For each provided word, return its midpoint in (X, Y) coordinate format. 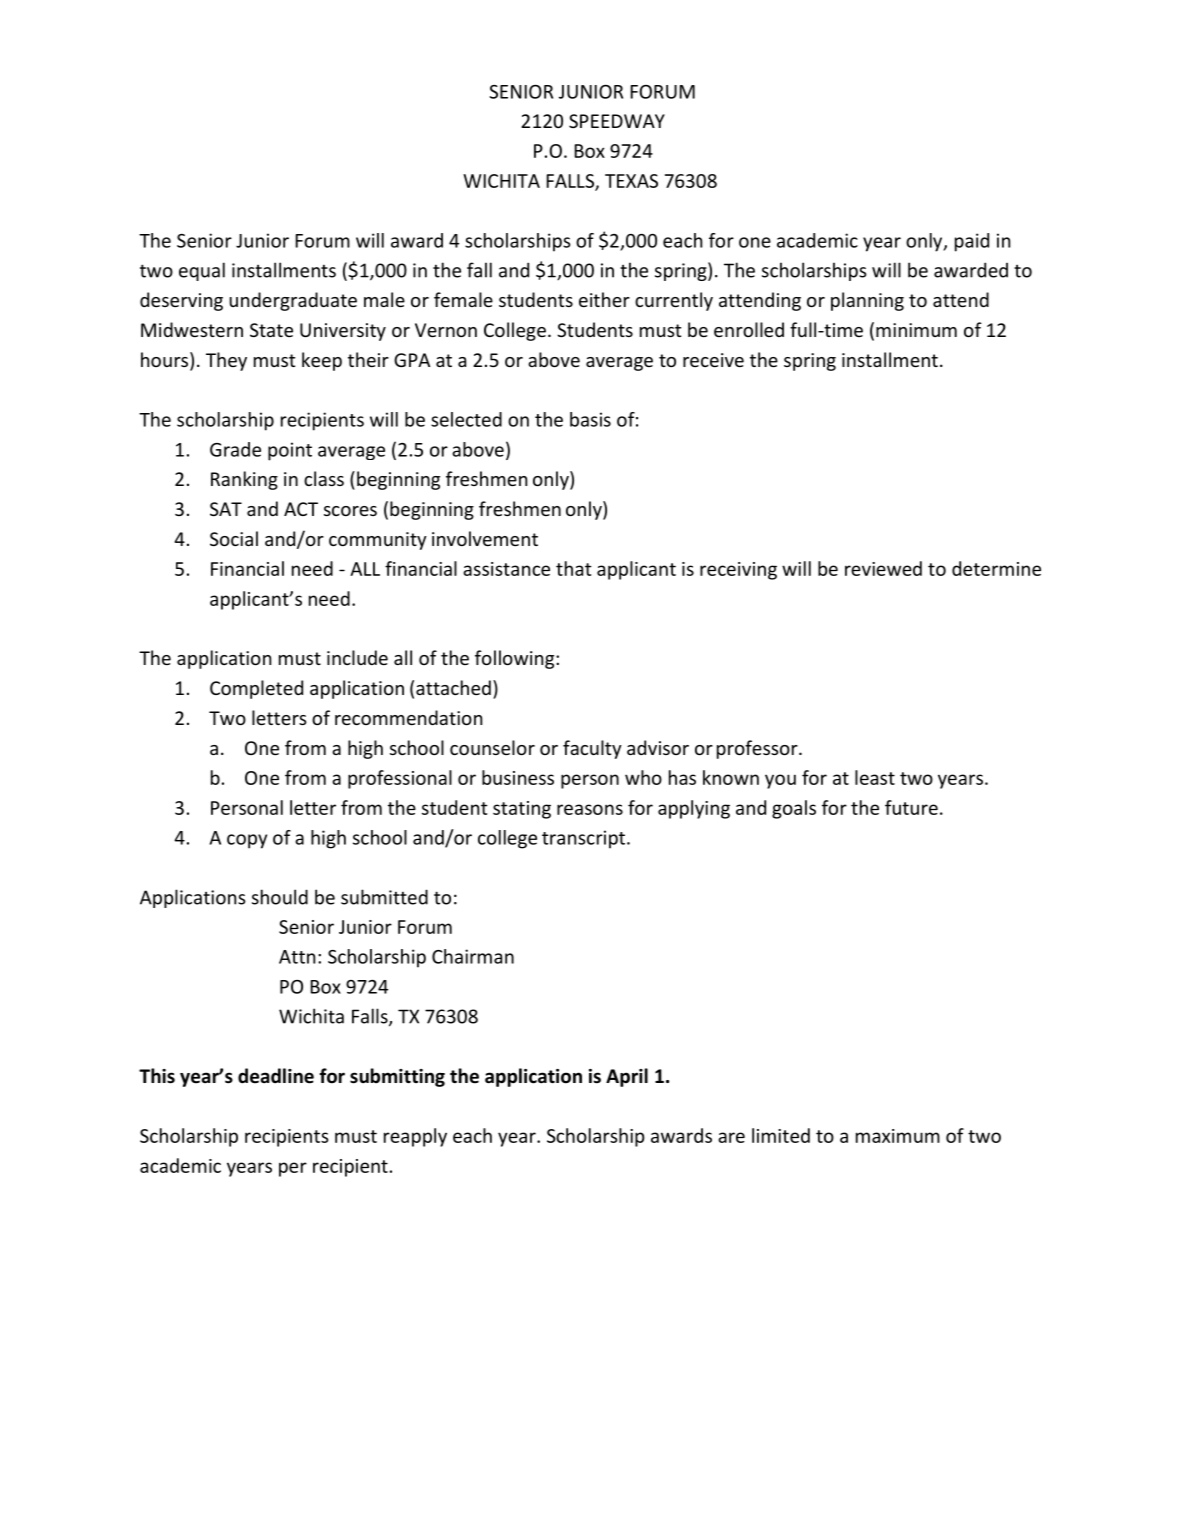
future (911, 807)
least (875, 777)
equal (202, 271)
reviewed (883, 568)
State (271, 330)
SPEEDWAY (617, 121)
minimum (916, 330)
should (280, 897)
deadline (276, 1076)
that (574, 568)
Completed (256, 689)
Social (234, 538)
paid (972, 242)
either (604, 299)
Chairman (473, 956)
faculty (592, 749)
